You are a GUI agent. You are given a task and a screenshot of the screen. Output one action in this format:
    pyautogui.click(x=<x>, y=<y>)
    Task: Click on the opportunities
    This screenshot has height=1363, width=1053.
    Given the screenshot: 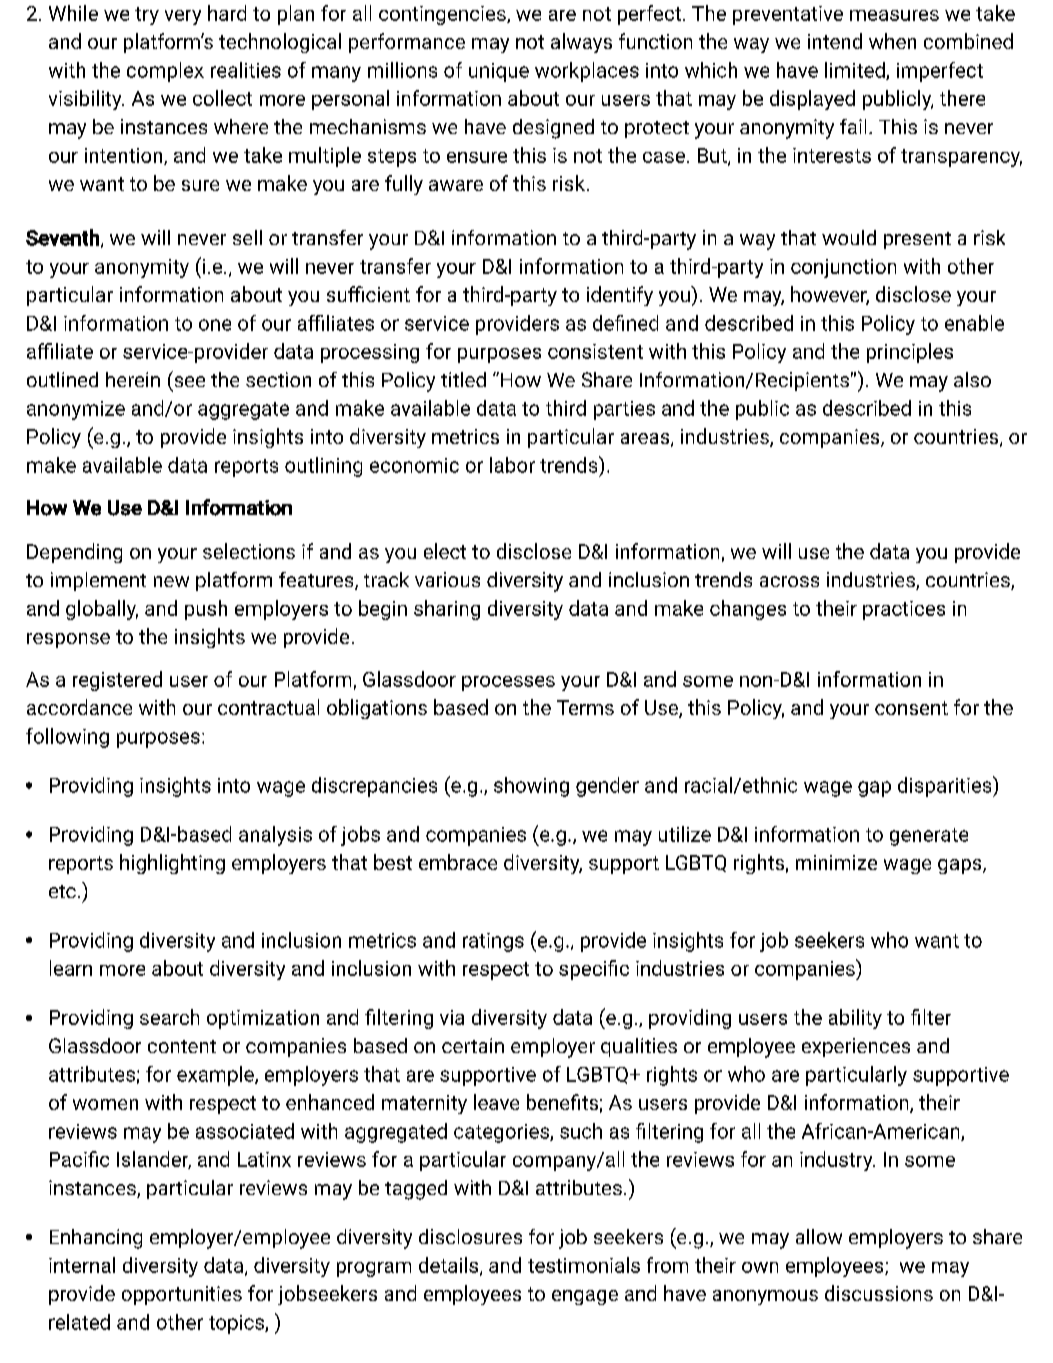 What is the action you would take?
    pyautogui.click(x=182, y=1295)
